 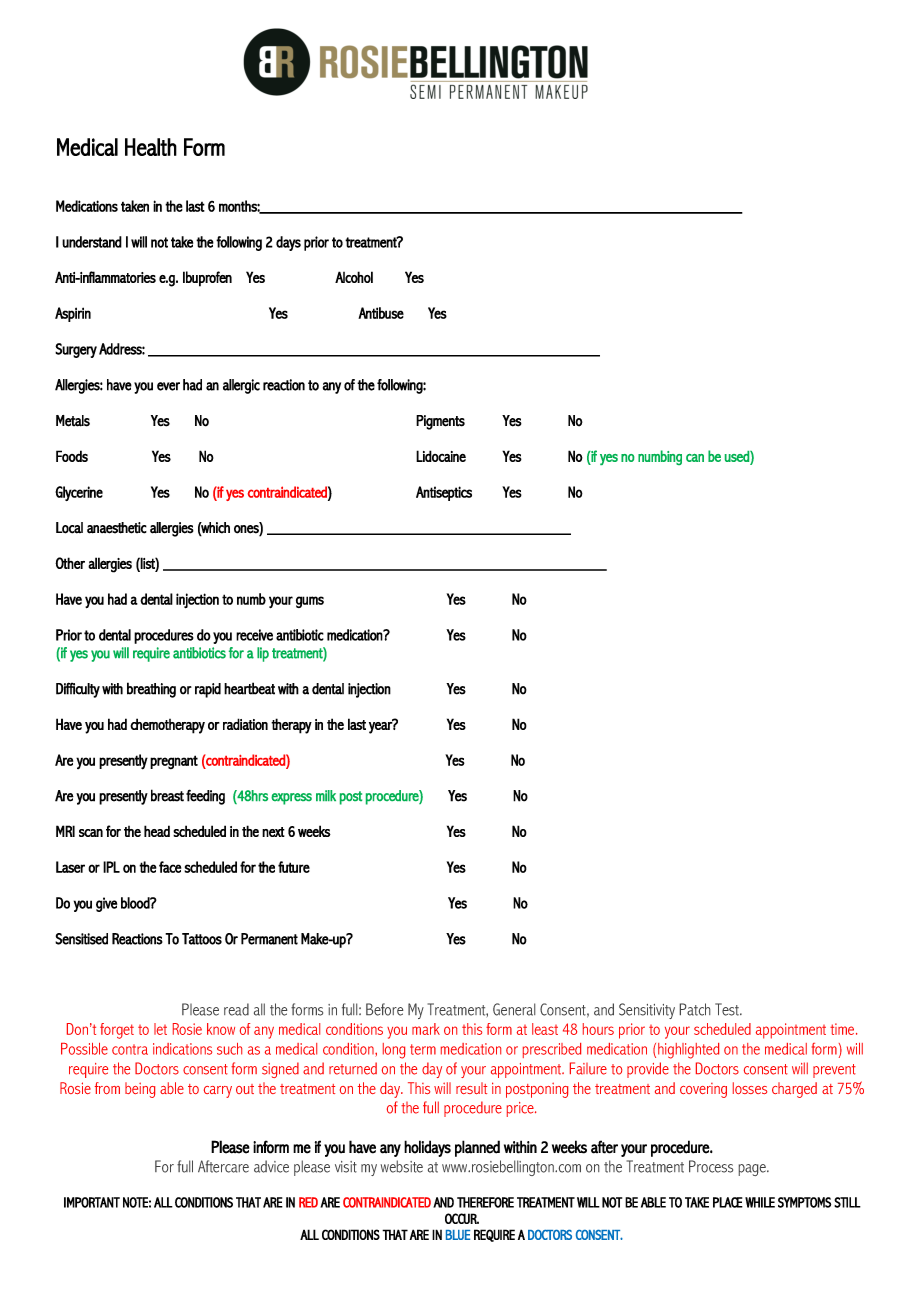 I want to click on Alcohol, so click(x=354, y=277).
